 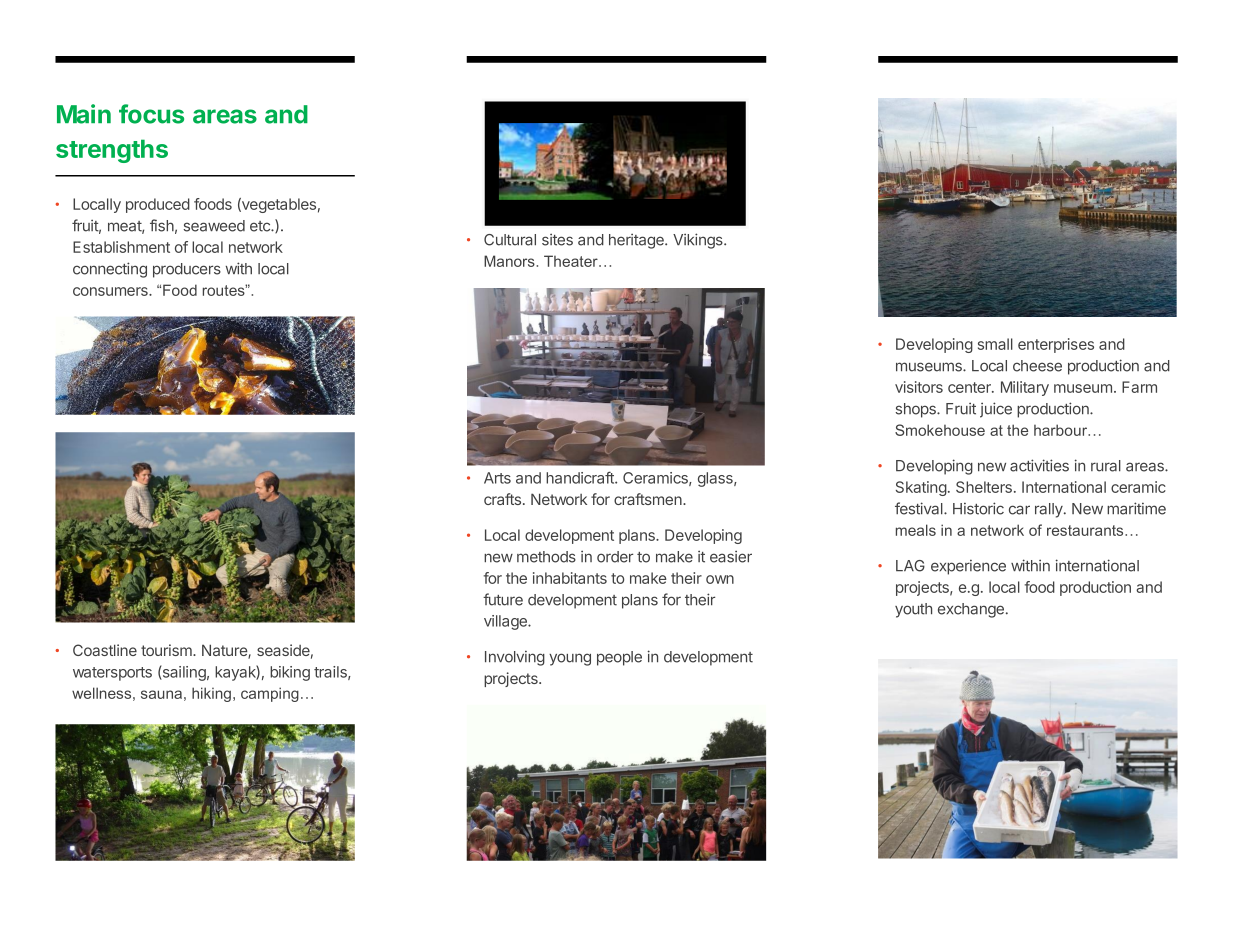 I want to click on people, so click(x=619, y=658).
